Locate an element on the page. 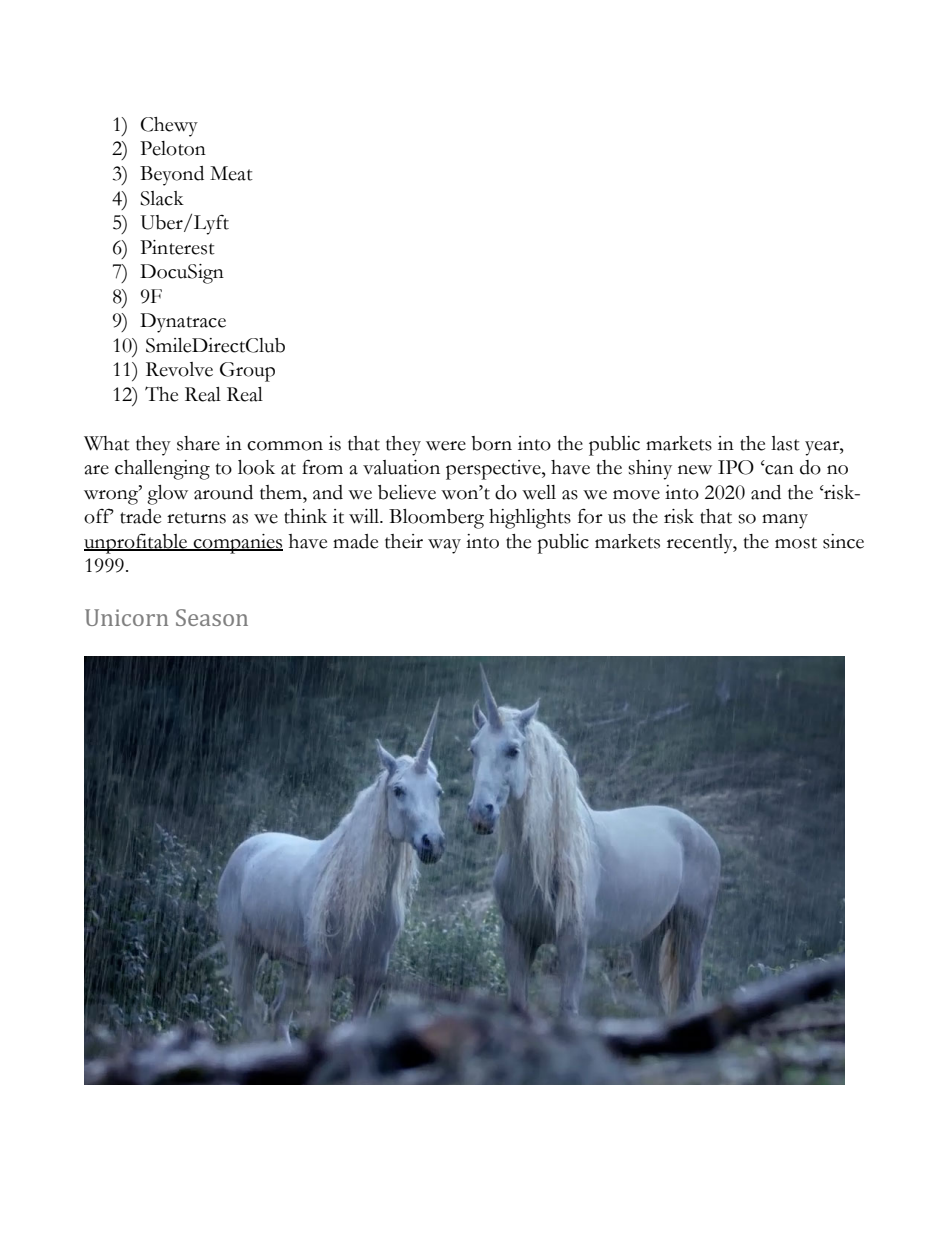 The height and width of the image is (1233, 952). most is located at coordinates (796, 543).
